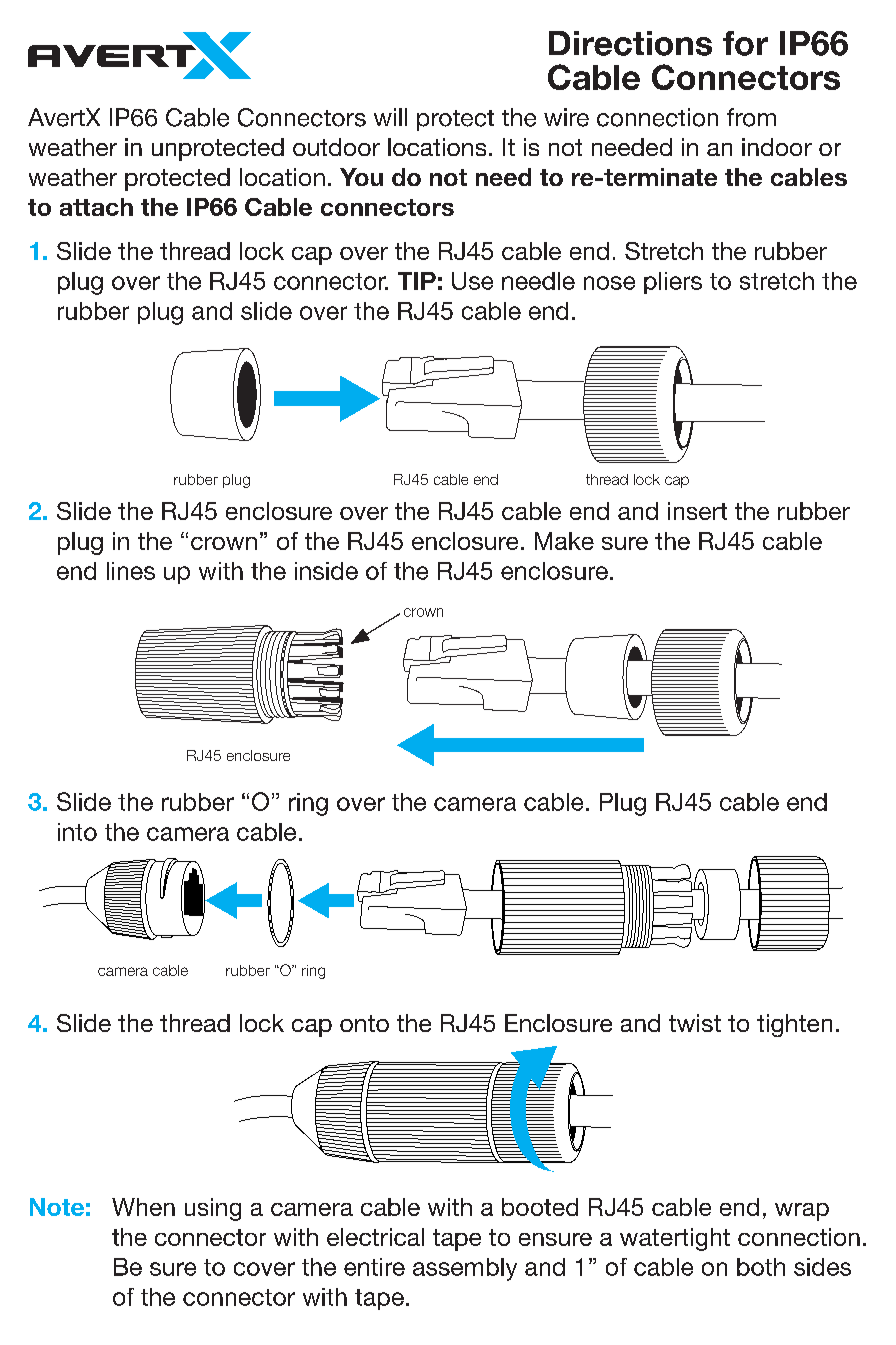 This screenshot has width=896, height=1345. Describe the element at coordinates (697, 511) in the screenshot. I see `insert` at that location.
